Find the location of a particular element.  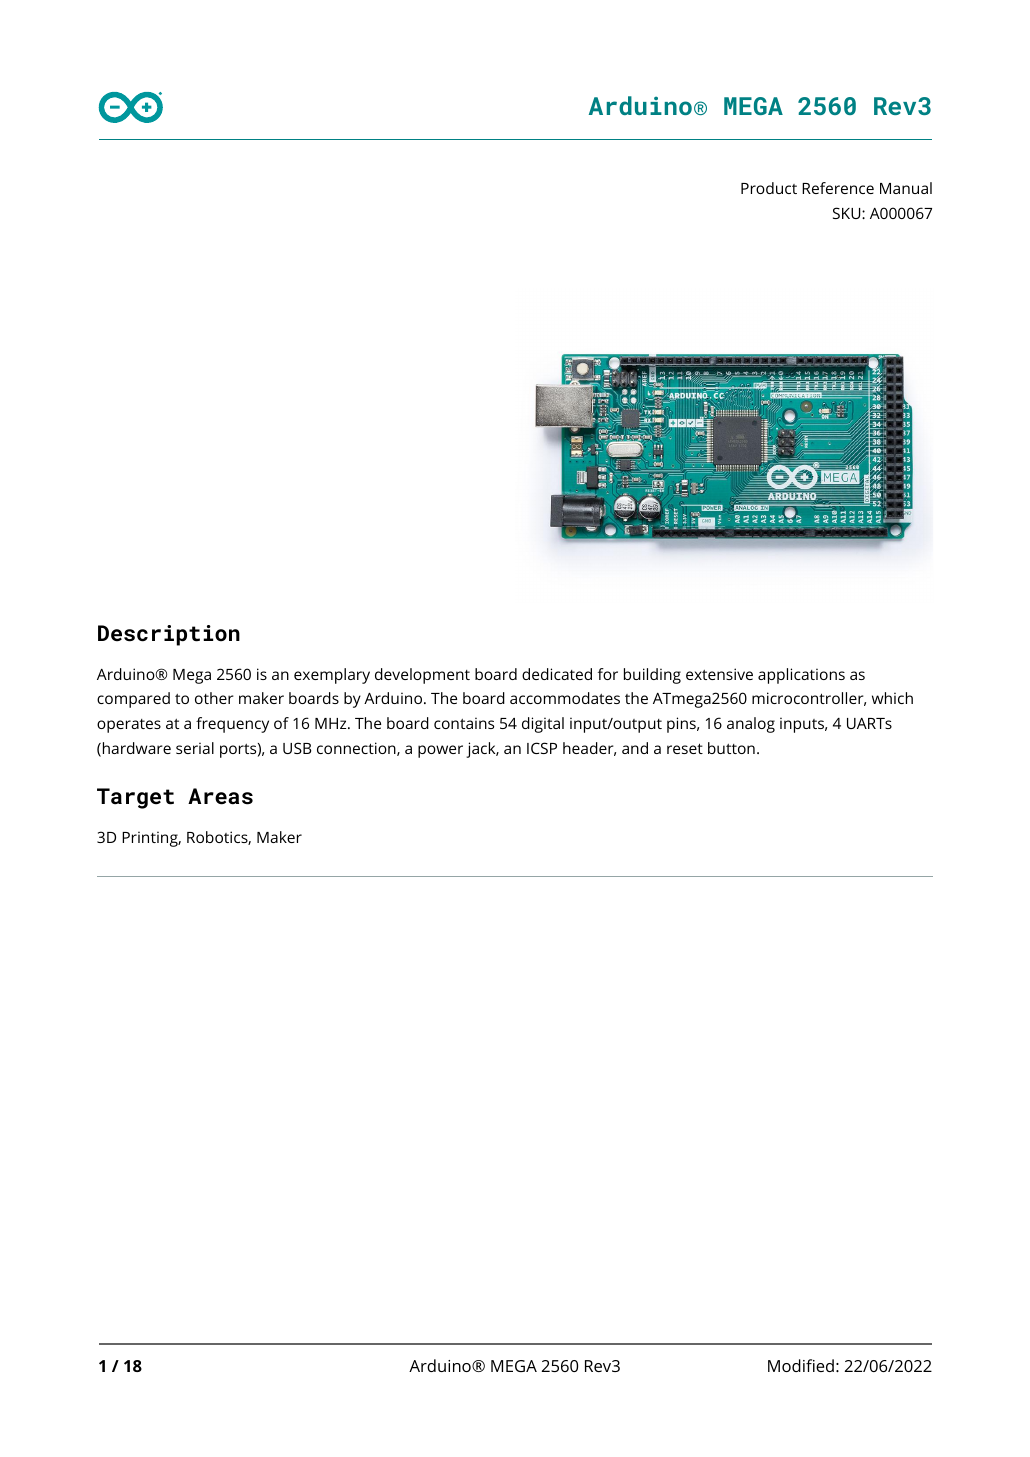

ICSP is located at coordinates (542, 748).
